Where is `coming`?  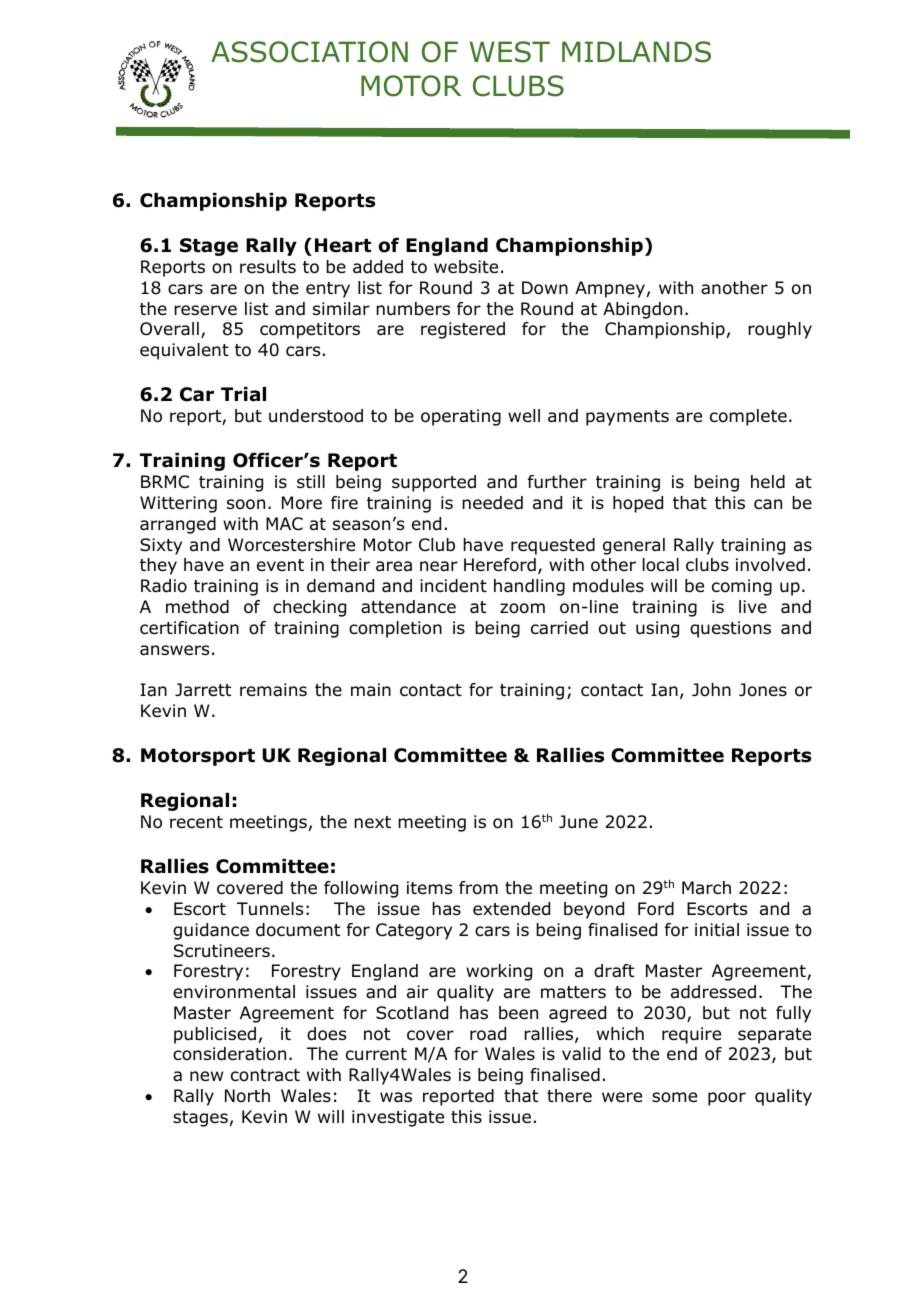 coming is located at coordinates (742, 587).
